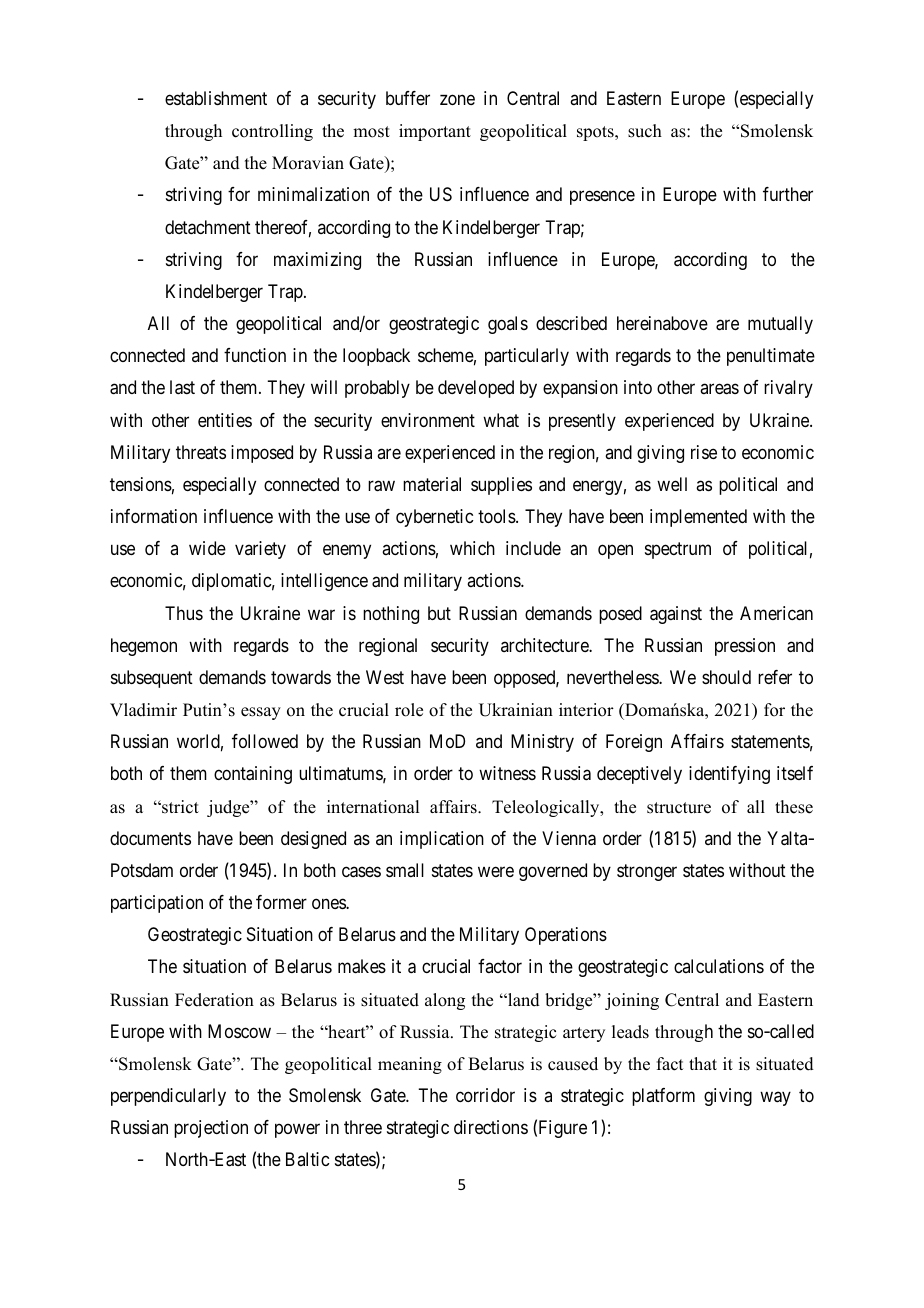  Describe the element at coordinates (211, 1129) in the screenshot. I see `projection` at that location.
